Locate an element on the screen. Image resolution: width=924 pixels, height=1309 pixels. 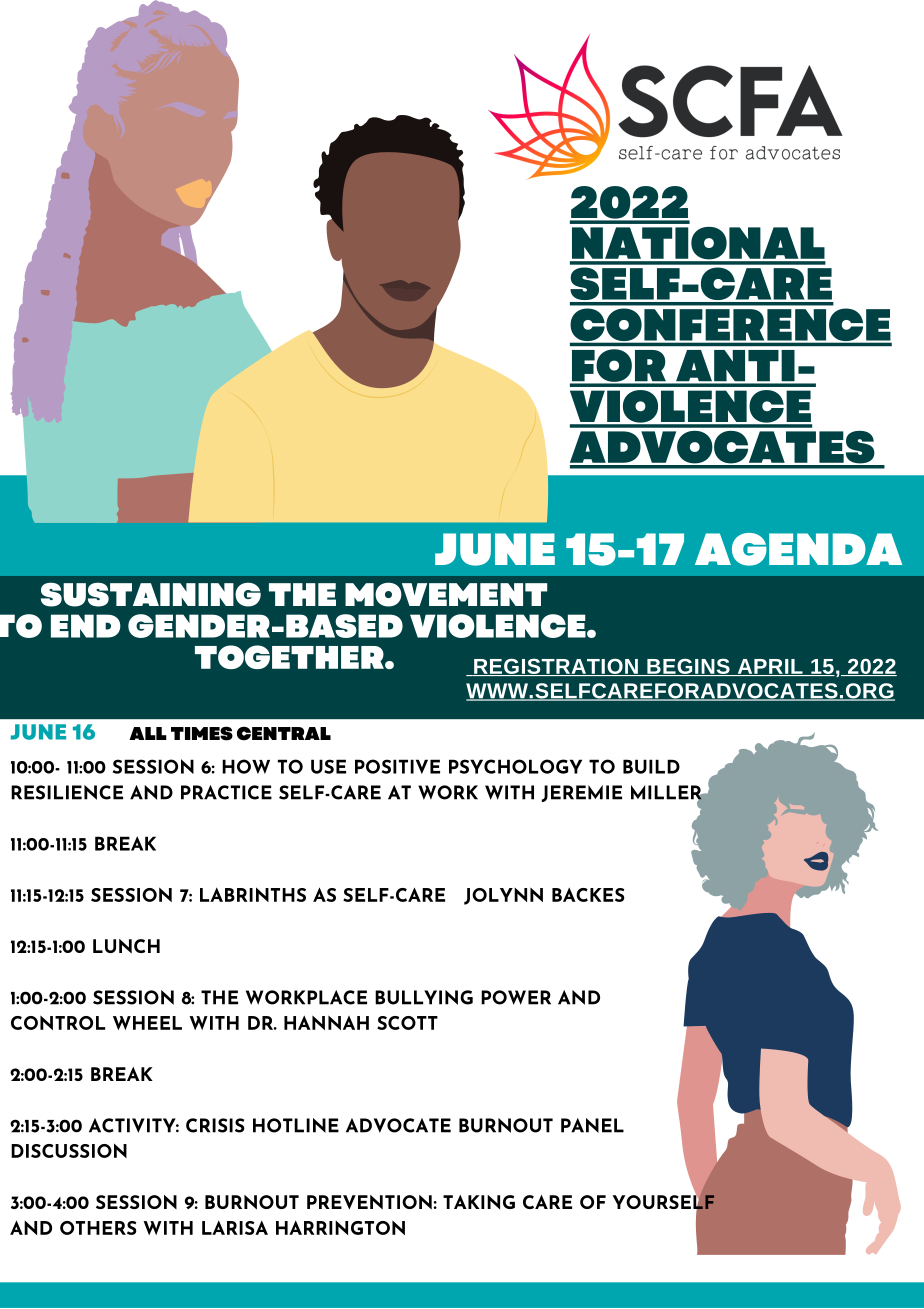
MOVEMENT is located at coordinates (446, 594).
